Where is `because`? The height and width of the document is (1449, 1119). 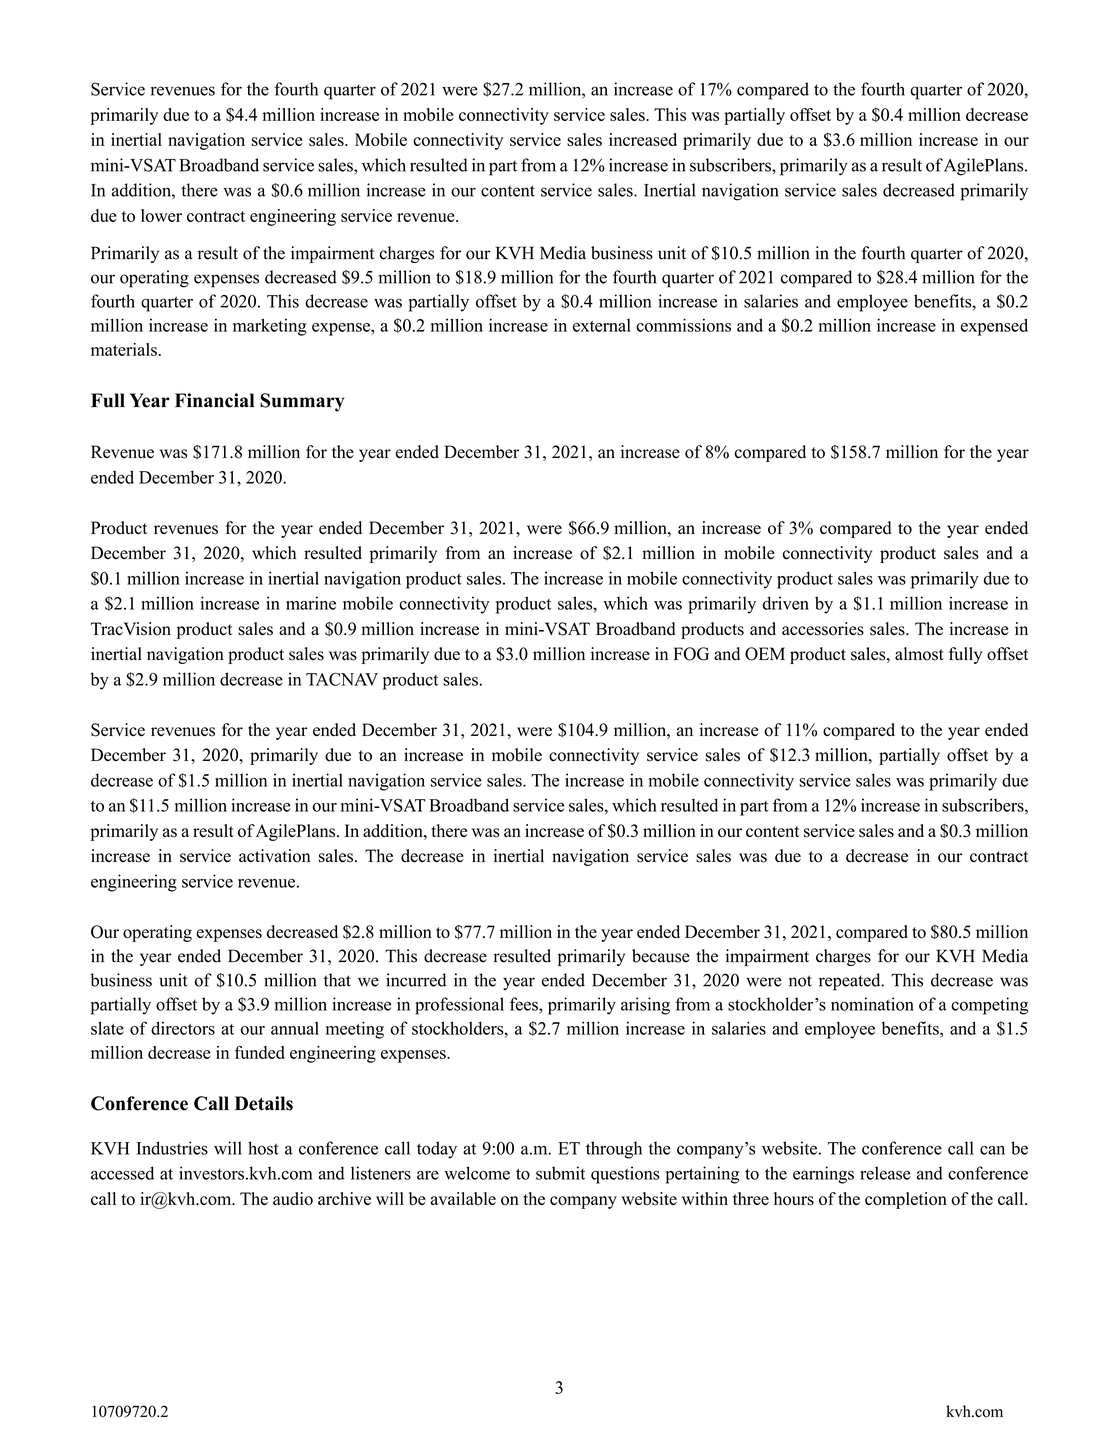
because is located at coordinates (661, 956).
